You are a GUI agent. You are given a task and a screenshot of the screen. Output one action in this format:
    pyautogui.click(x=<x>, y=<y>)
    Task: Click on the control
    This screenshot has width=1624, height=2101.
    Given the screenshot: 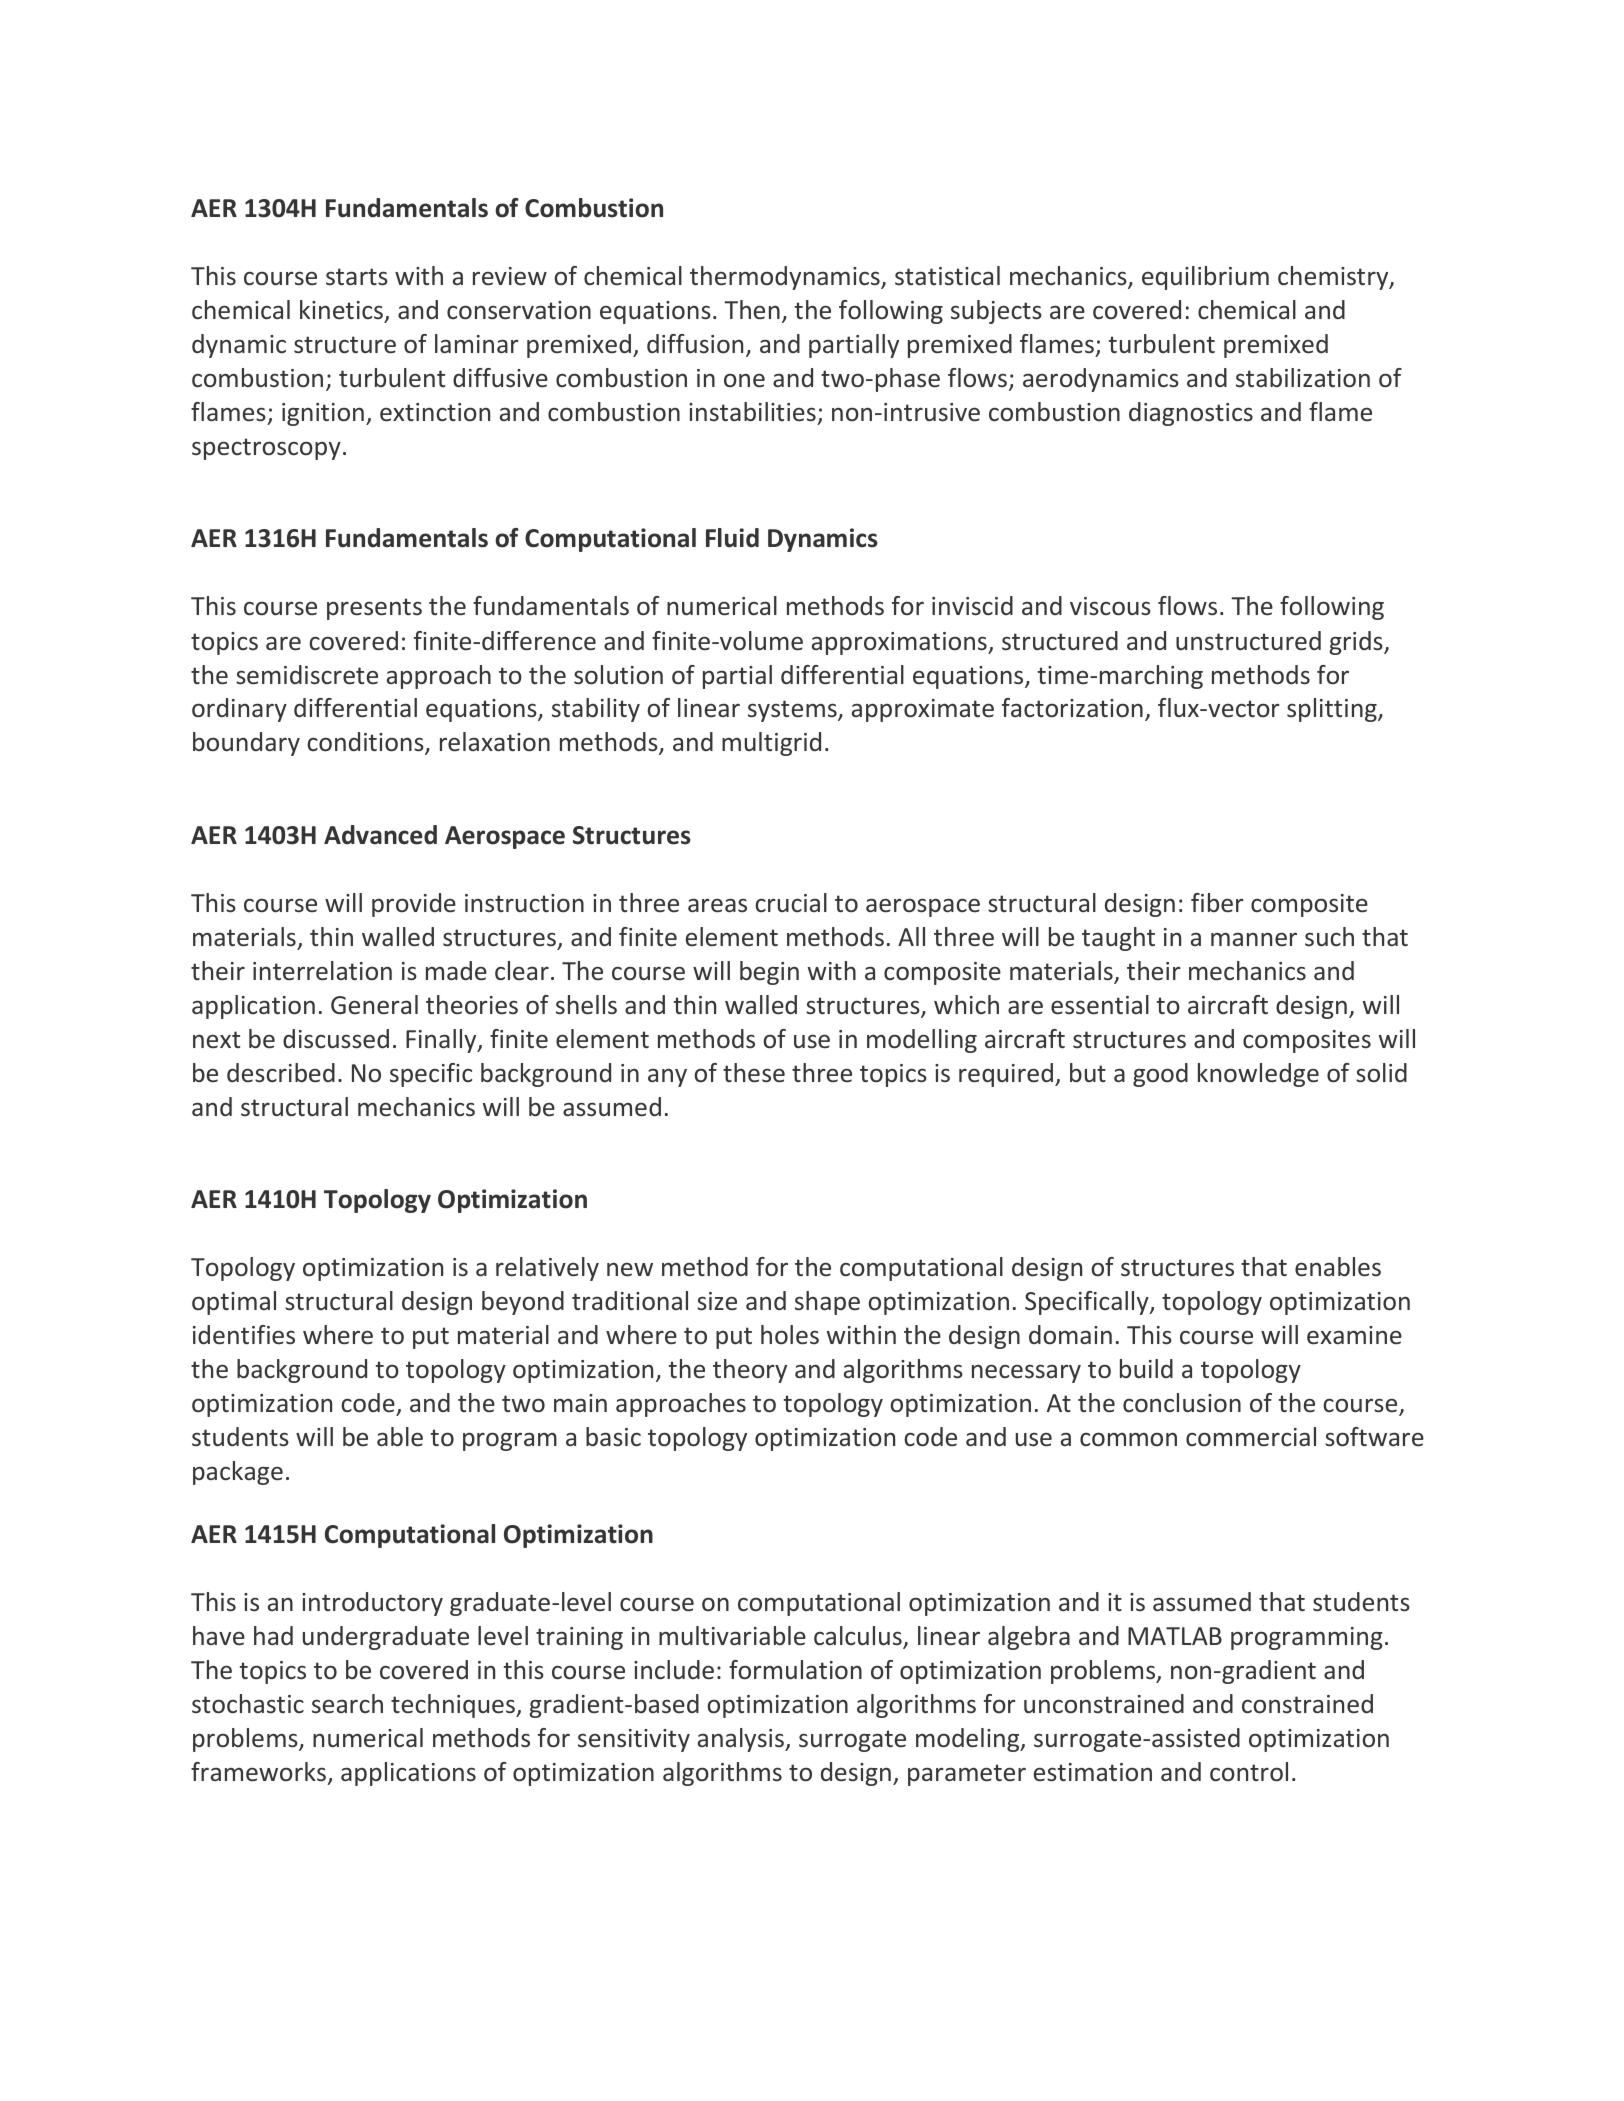 What is the action you would take?
    pyautogui.click(x=1249, y=1772)
